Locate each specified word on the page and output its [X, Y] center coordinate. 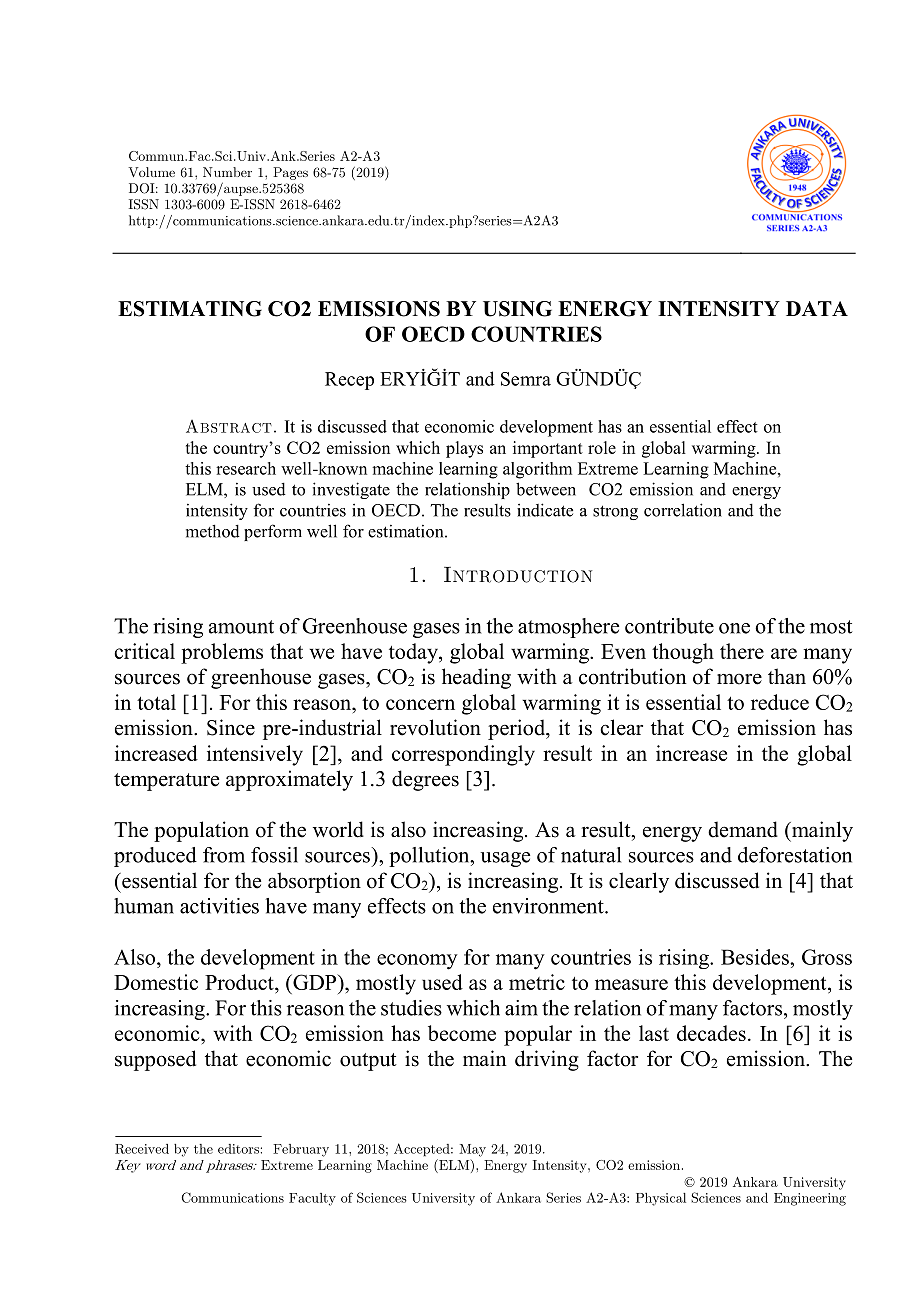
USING [517, 309]
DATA [817, 308]
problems [222, 653]
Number [227, 172]
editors [238, 1149]
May [472, 1150]
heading [476, 678]
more [739, 679]
